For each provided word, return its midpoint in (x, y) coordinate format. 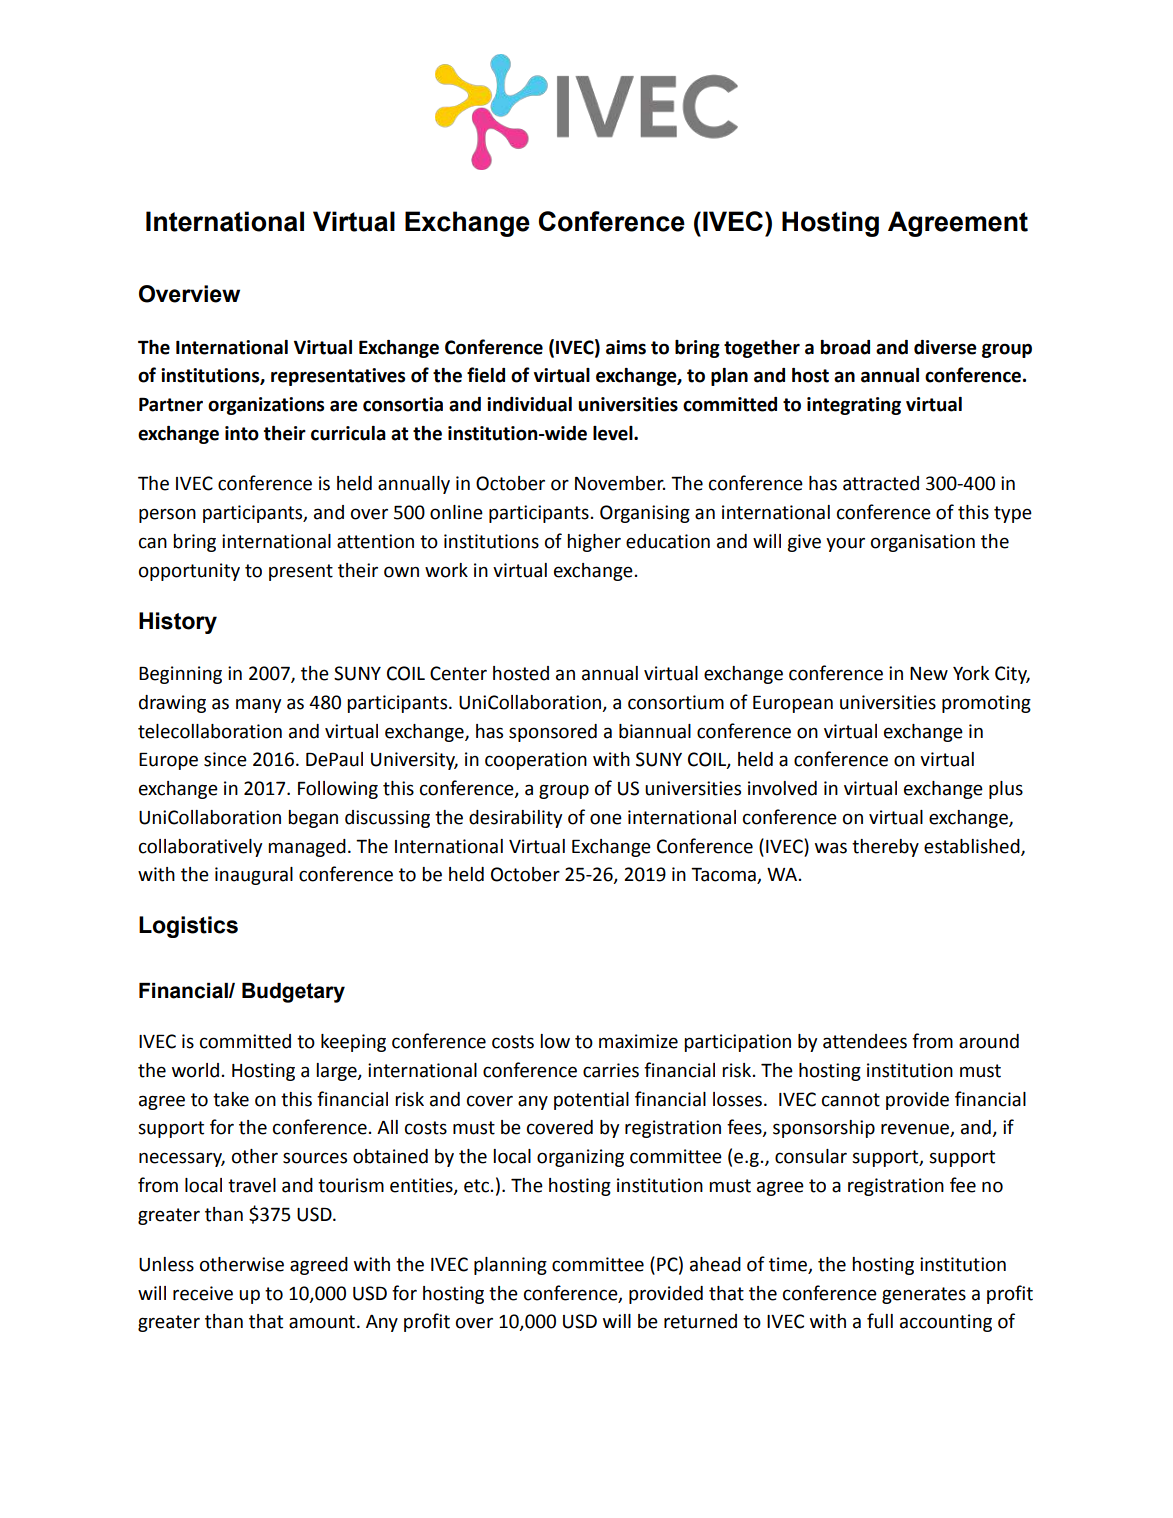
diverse (945, 347)
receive (203, 1293)
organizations (266, 406)
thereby (885, 848)
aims (626, 347)
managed (307, 848)
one (606, 819)
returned (700, 1321)
